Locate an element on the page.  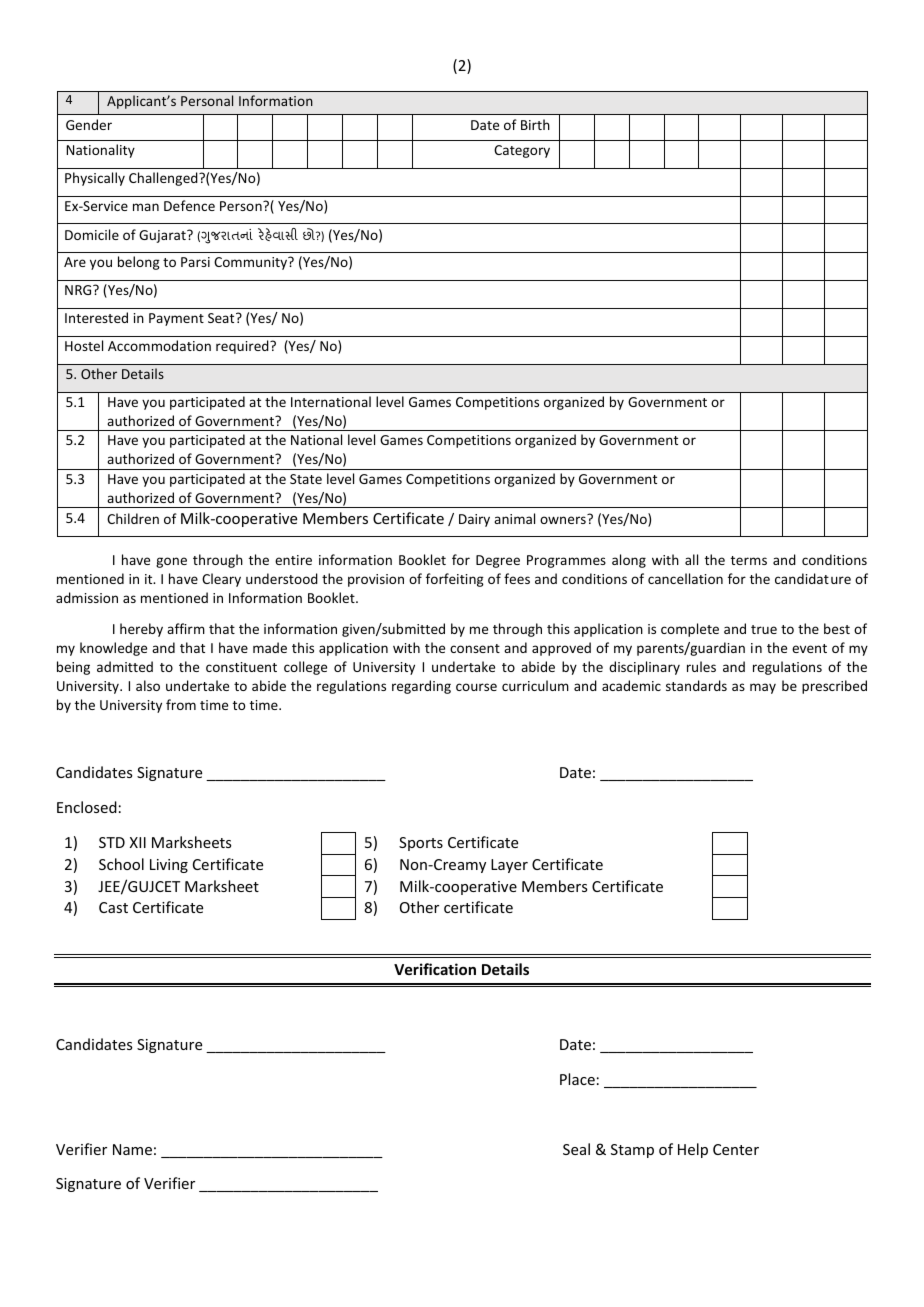
Physically is located at coordinates (95, 179).
